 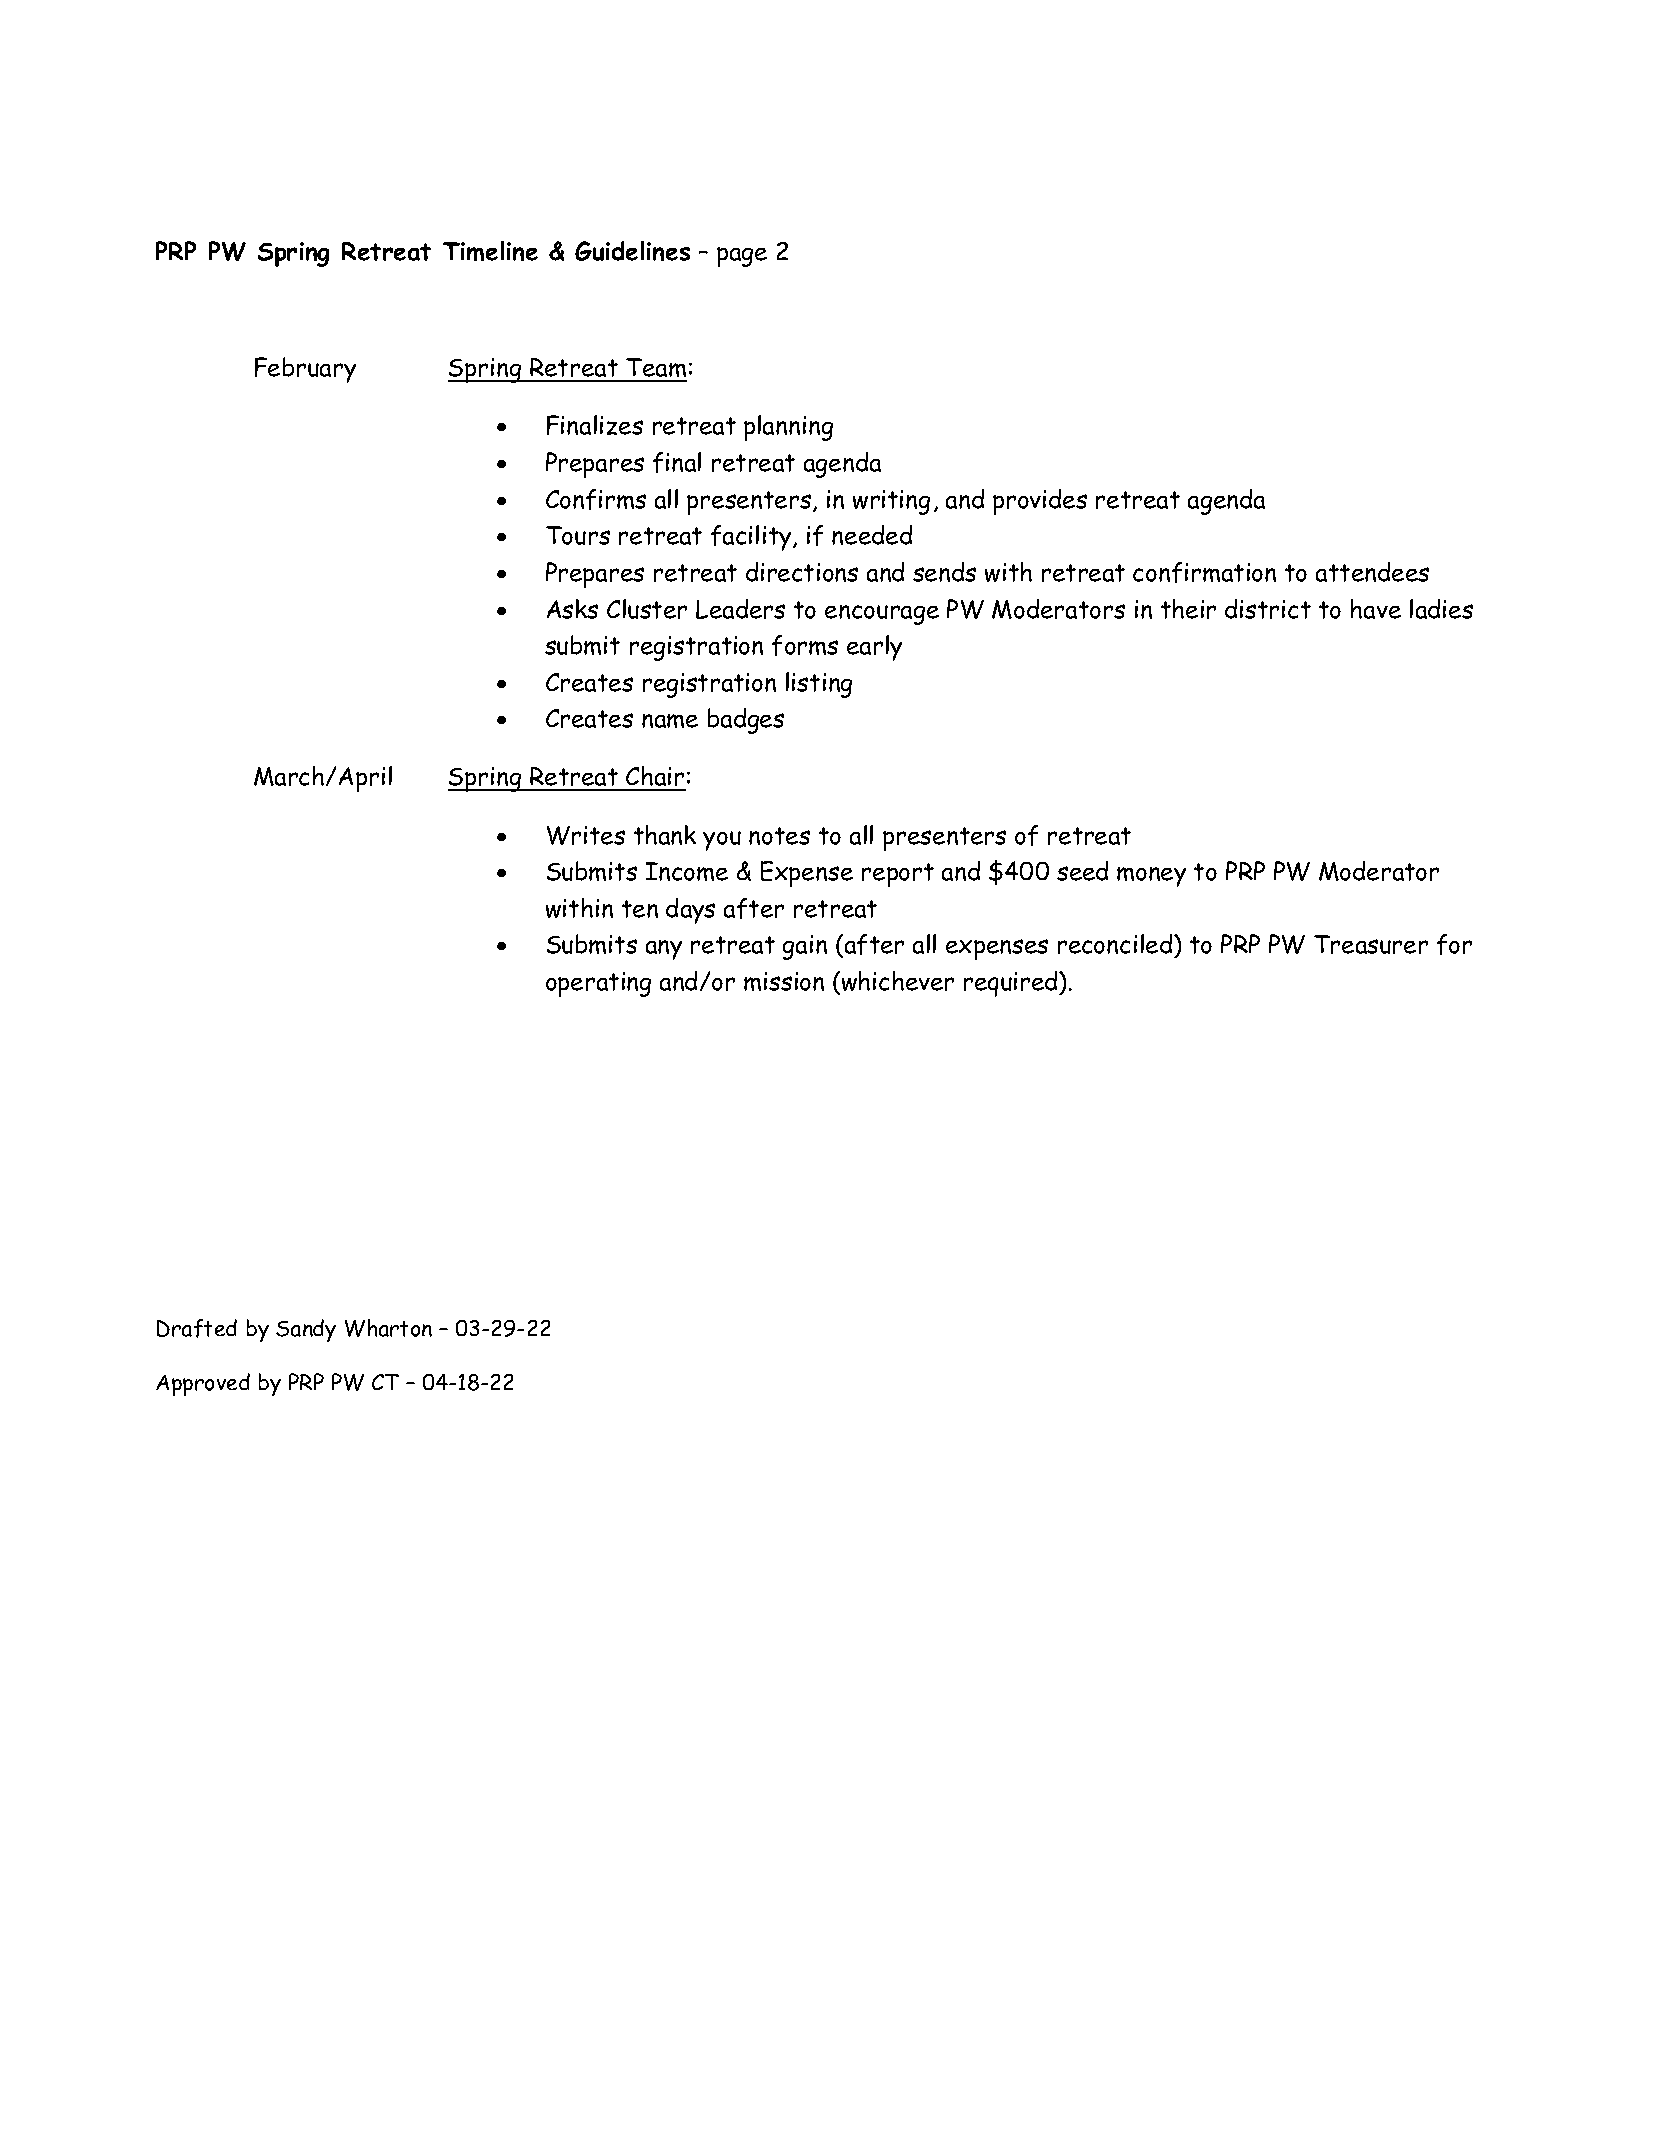 What do you see at coordinates (784, 981) in the screenshot?
I see `mission` at bounding box center [784, 981].
